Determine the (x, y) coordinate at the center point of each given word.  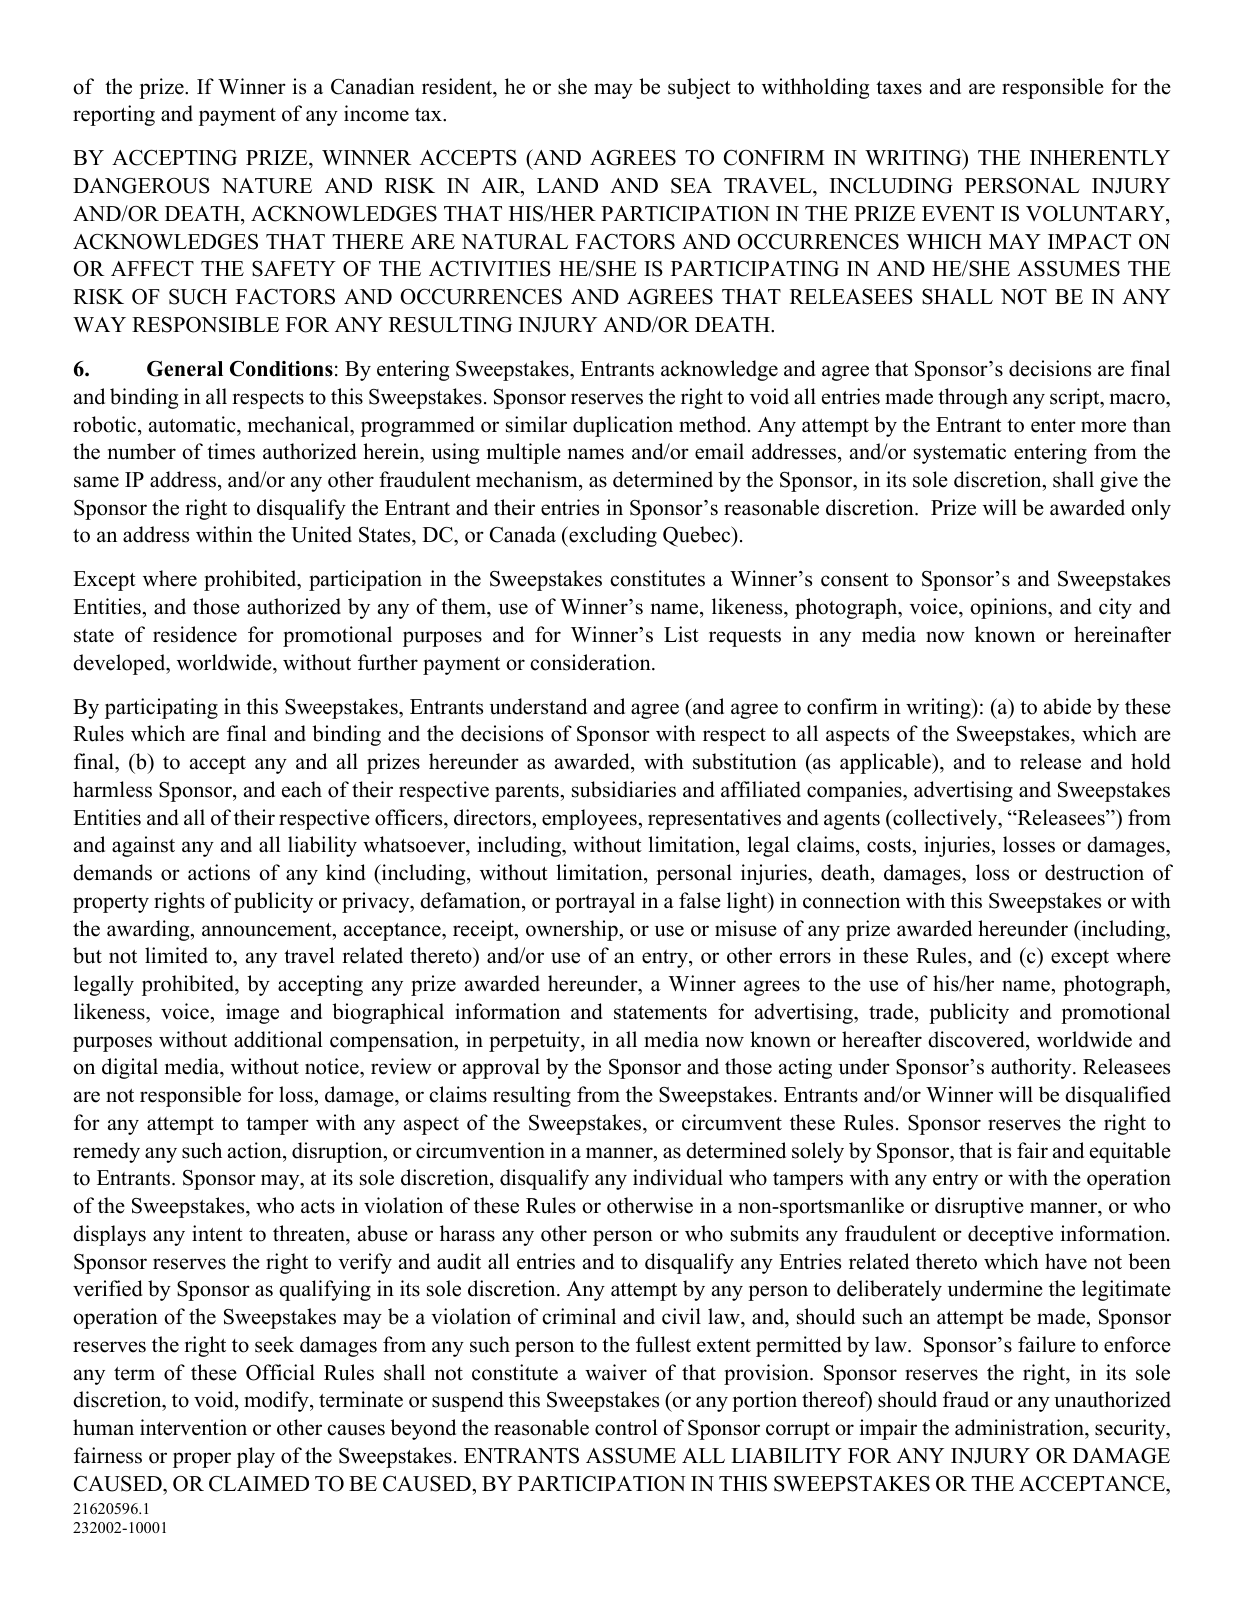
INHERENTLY (1100, 157)
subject (699, 88)
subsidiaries (624, 789)
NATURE (267, 186)
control (626, 1427)
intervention (193, 1427)
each (302, 789)
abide (1067, 706)
